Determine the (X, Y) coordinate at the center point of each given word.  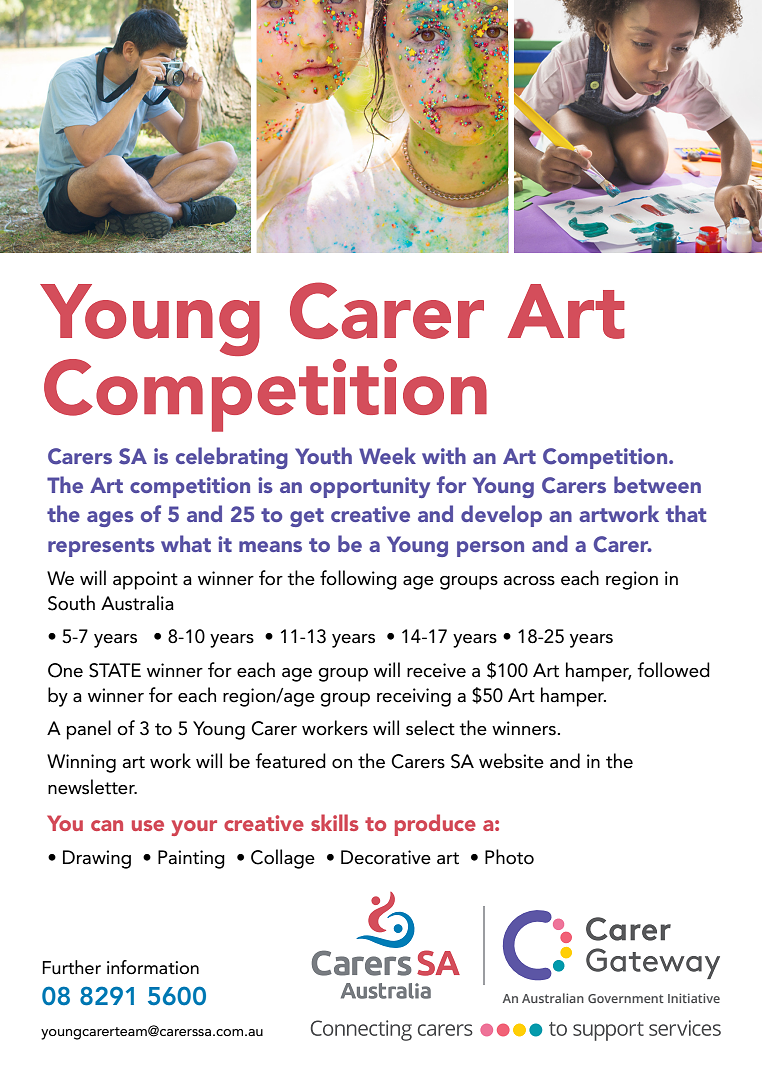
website (511, 761)
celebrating (232, 458)
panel (89, 730)
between (657, 484)
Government (626, 998)
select (430, 728)
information (153, 967)
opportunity (370, 487)
